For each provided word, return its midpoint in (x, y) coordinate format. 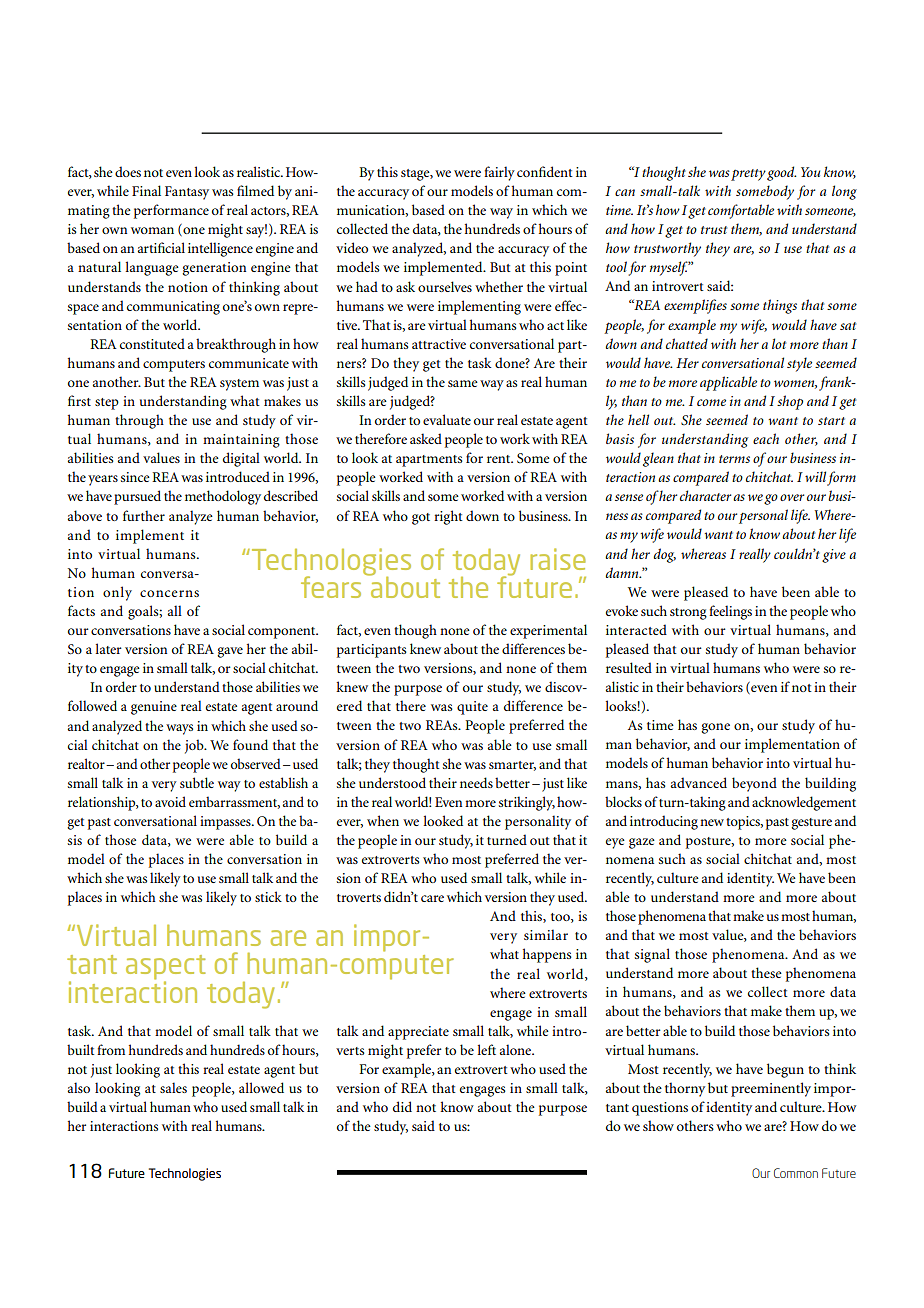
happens (547, 955)
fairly (499, 173)
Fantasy (187, 193)
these (766, 972)
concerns (169, 593)
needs (476, 782)
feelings (730, 612)
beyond (754, 784)
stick (268, 896)
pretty (748, 175)
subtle (197, 782)
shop (790, 402)
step (107, 404)
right (448, 517)
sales (173, 1087)
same (463, 383)
